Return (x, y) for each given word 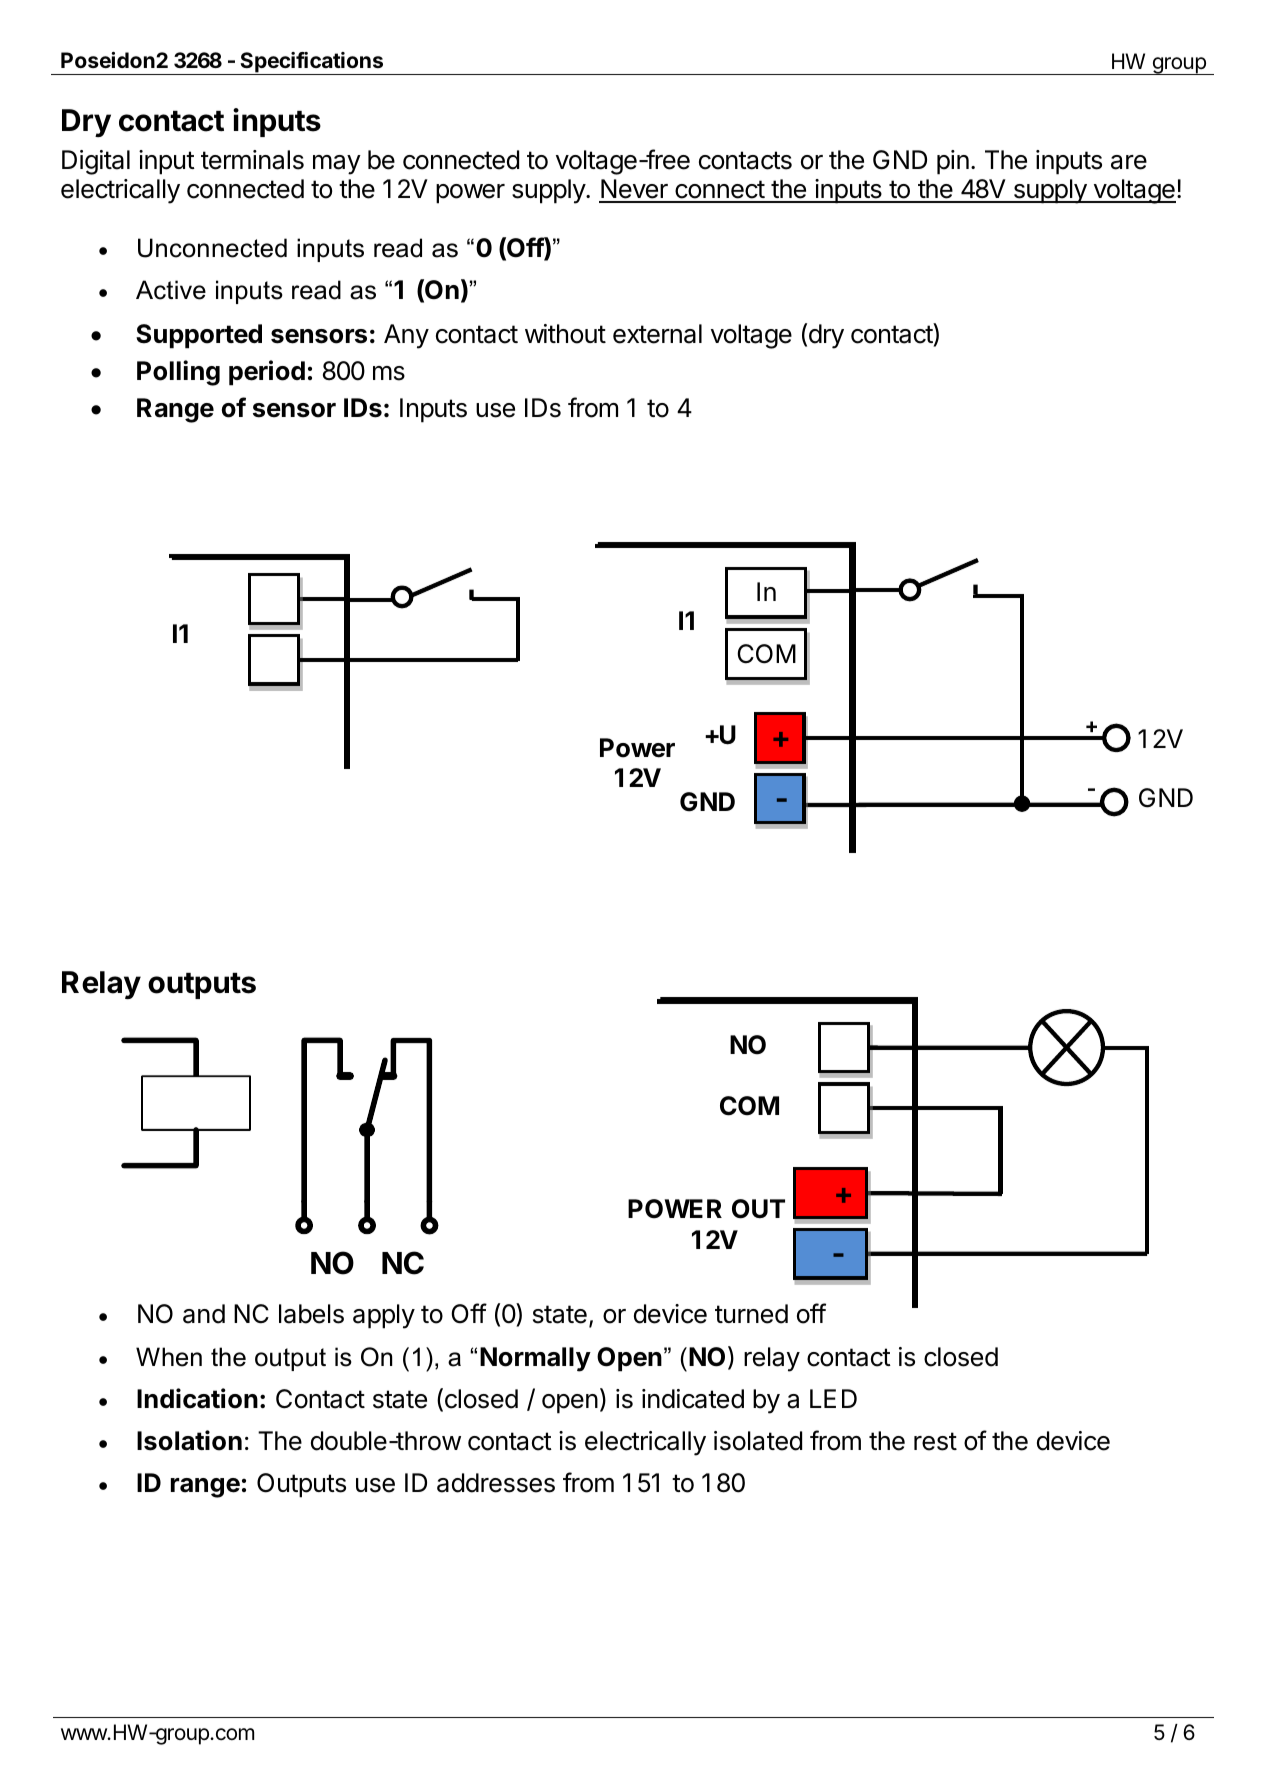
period (267, 373)
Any (406, 336)
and (204, 1314)
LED (833, 1398)
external (657, 334)
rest (935, 1441)
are (1129, 162)
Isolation (189, 1440)
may (337, 165)
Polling (178, 373)
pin (953, 162)
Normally (535, 1359)
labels (311, 1314)
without (565, 334)
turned (751, 1314)
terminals (252, 160)
